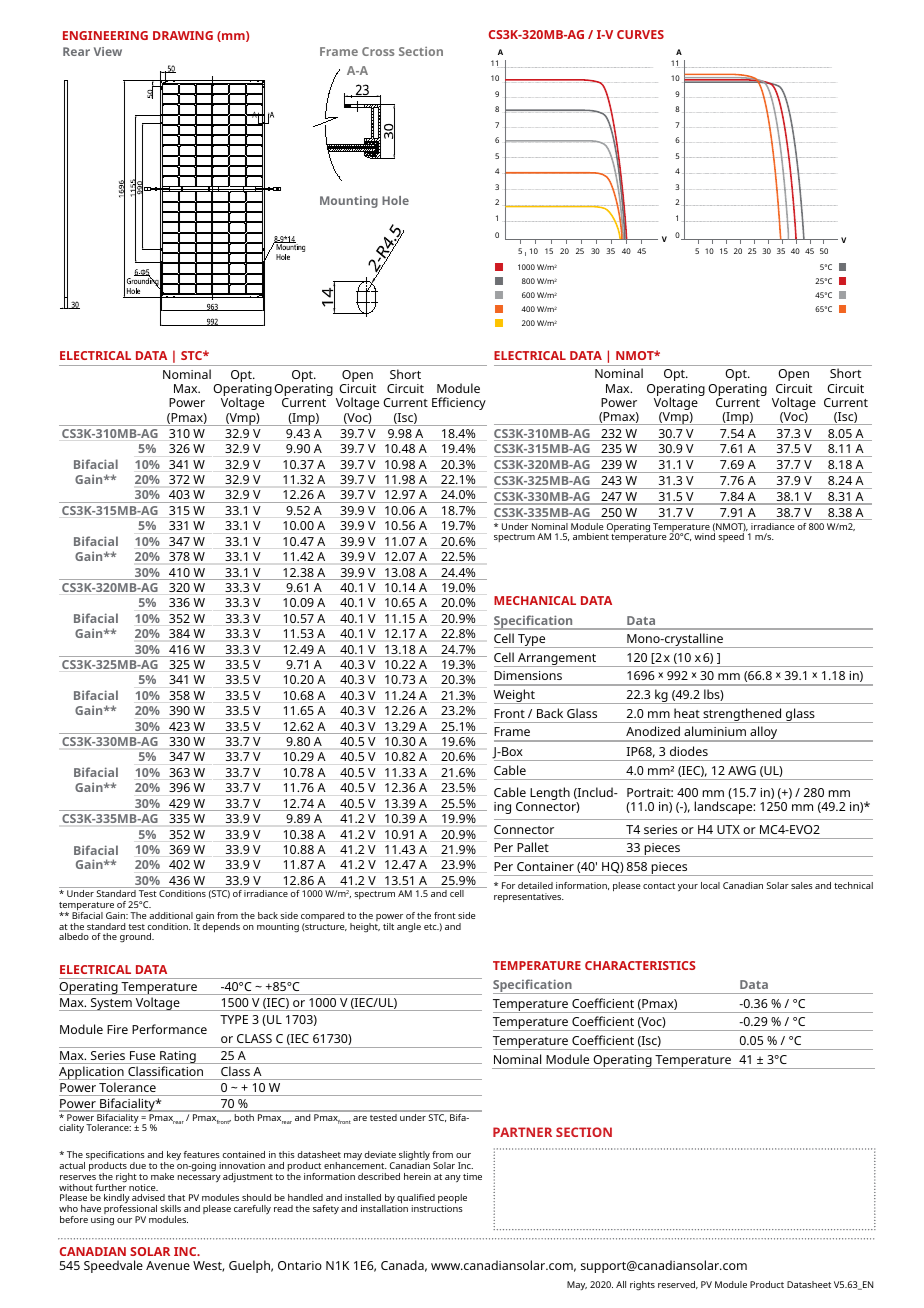 Image resolution: width=924 pixels, height=1308 pixels. What do you see at coordinates (550, 793) in the page?
I see `Length` at bounding box center [550, 793].
